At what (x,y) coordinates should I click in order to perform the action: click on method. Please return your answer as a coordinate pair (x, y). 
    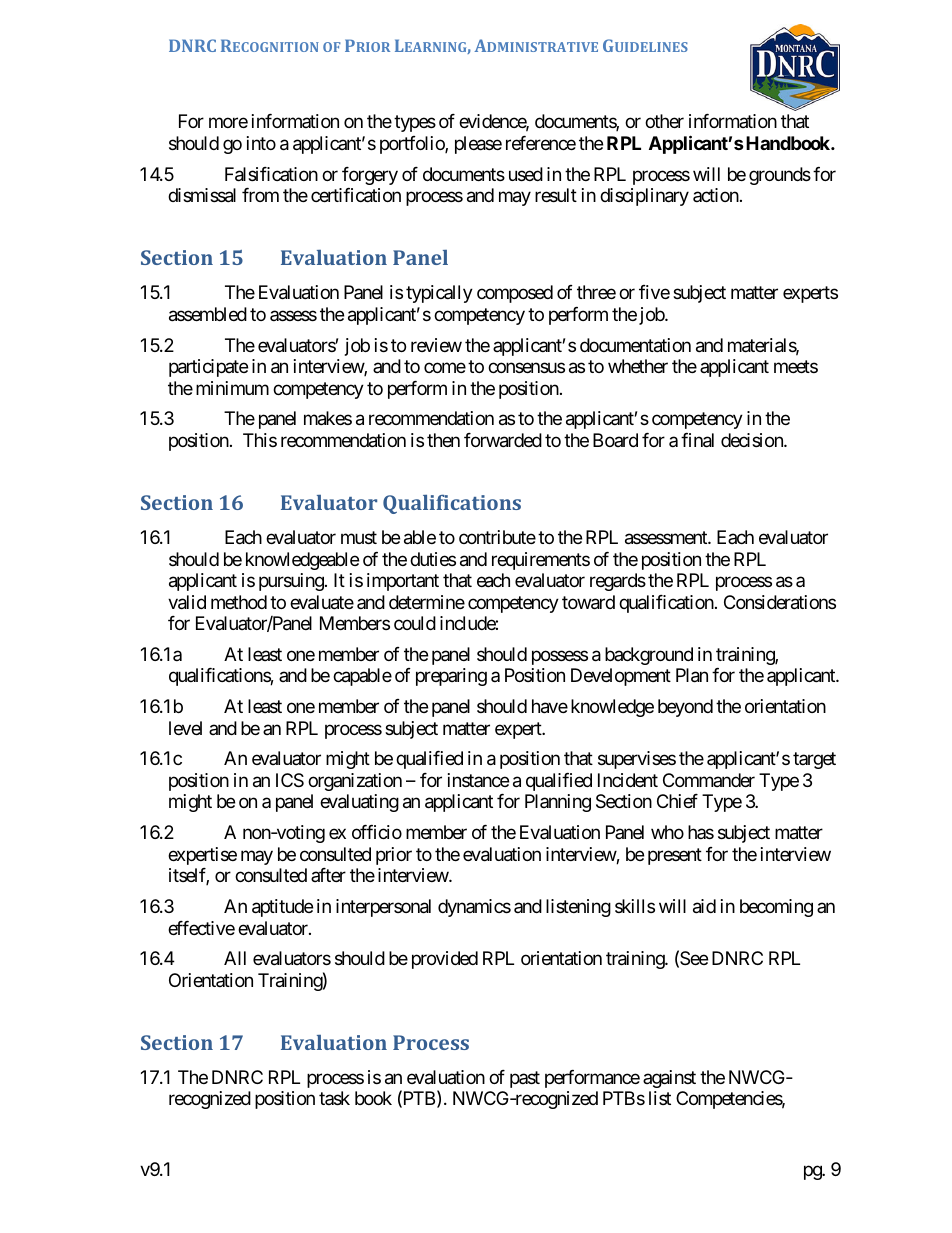
    Looking at the image, I should click on (239, 602).
